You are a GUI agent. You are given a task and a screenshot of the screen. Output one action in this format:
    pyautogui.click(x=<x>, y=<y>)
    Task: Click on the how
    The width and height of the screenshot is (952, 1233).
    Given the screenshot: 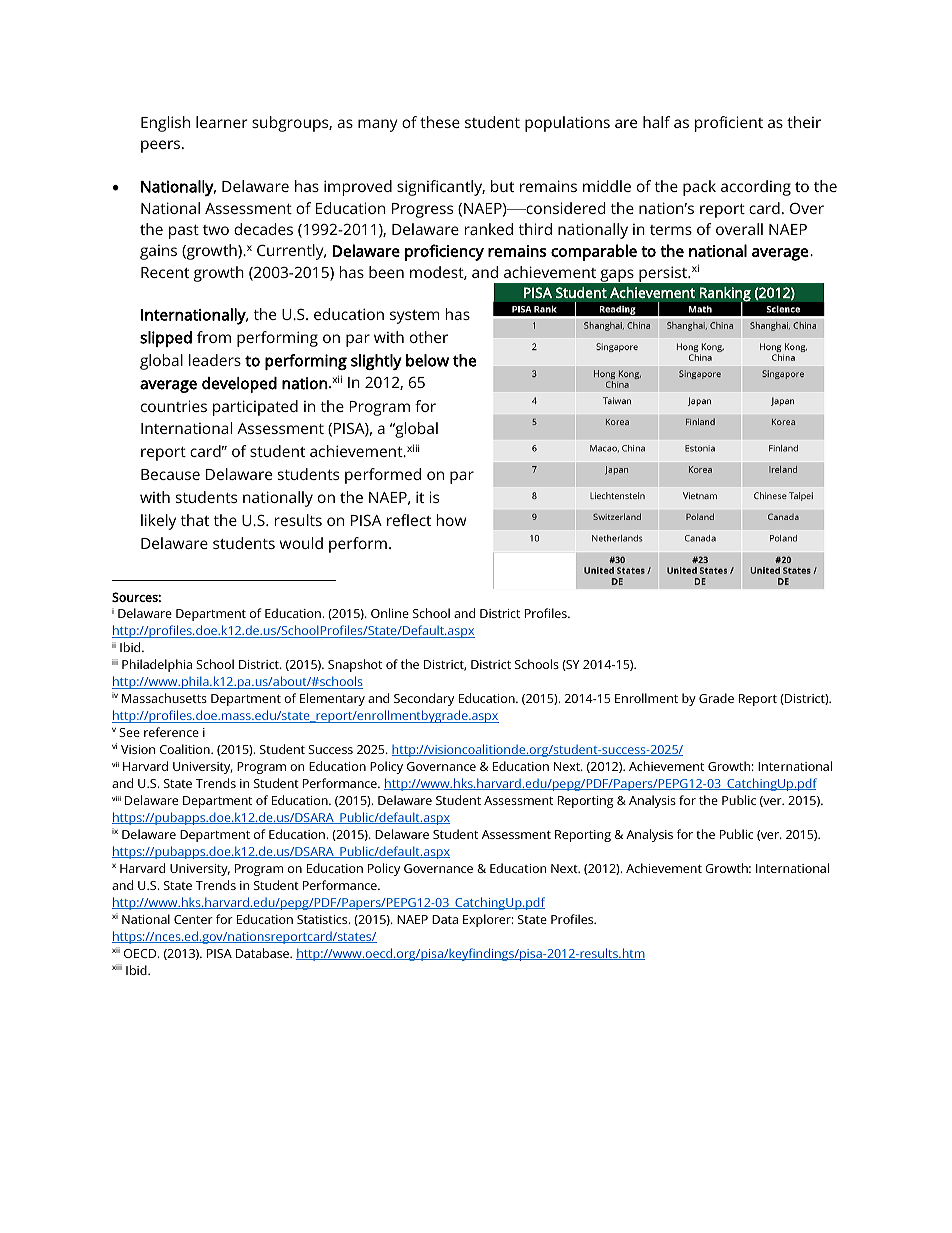 What is the action you would take?
    pyautogui.click(x=451, y=520)
